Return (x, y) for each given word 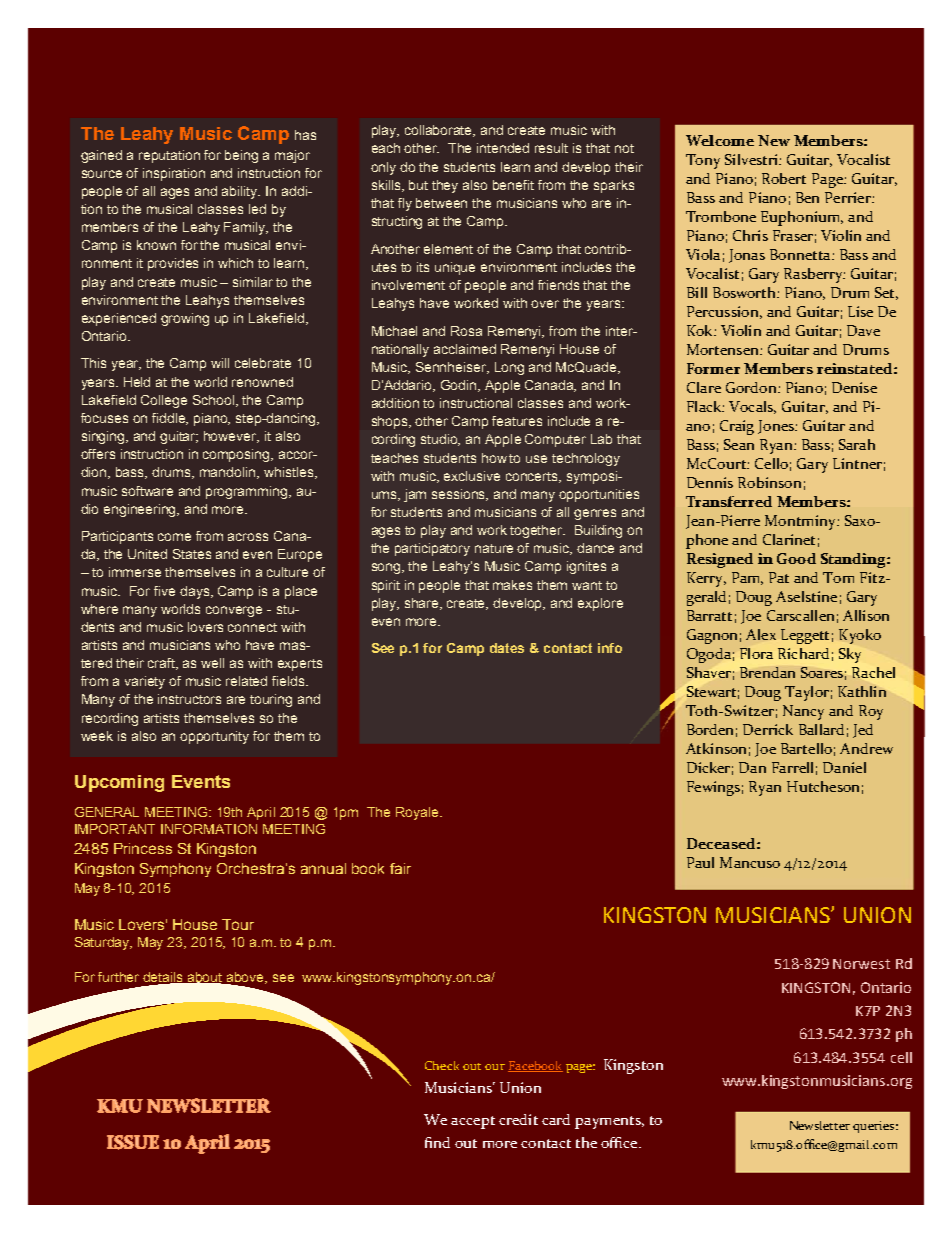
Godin (460, 386)
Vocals (752, 407)
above (246, 978)
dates (507, 648)
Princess (143, 848)
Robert (784, 178)
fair (400, 868)
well (212, 663)
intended (503, 148)
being (241, 156)
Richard (803, 653)
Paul (700, 862)
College (164, 401)
